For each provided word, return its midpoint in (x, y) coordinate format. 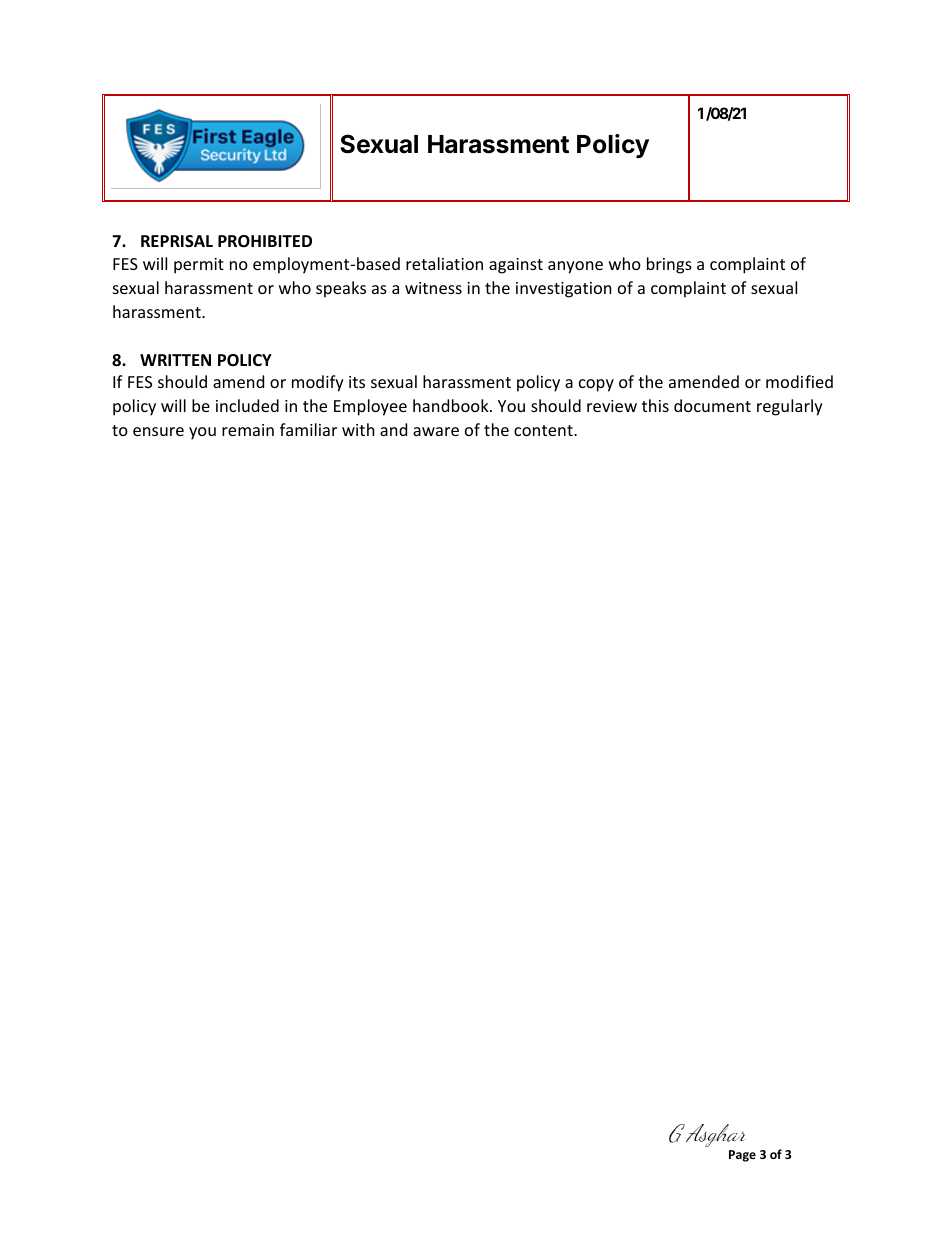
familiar (308, 429)
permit (199, 266)
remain (248, 430)
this (655, 405)
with (358, 429)
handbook (452, 405)
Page (742, 1156)
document (712, 405)
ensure (158, 431)
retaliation (444, 263)
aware (436, 431)
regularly (790, 407)
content (544, 430)
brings (669, 265)
